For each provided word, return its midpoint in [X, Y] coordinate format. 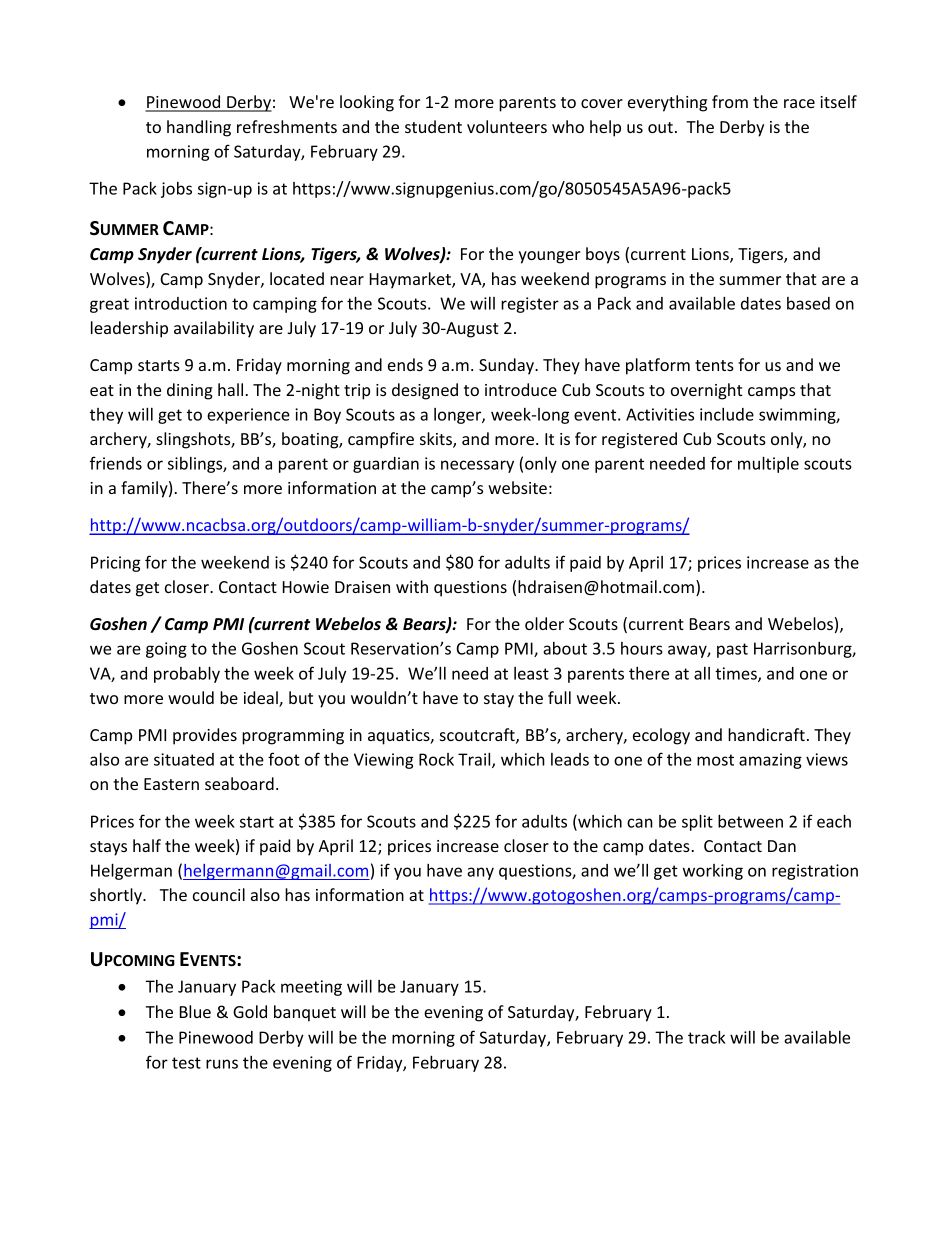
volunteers [507, 126]
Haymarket [411, 280]
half [147, 845]
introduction [181, 303]
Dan [782, 846]
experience [248, 416]
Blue [195, 1011]
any [480, 873]
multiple [768, 464]
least [531, 673]
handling [199, 128]
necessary [477, 466]
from [730, 101]
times [737, 674]
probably [187, 674]
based [808, 303]
